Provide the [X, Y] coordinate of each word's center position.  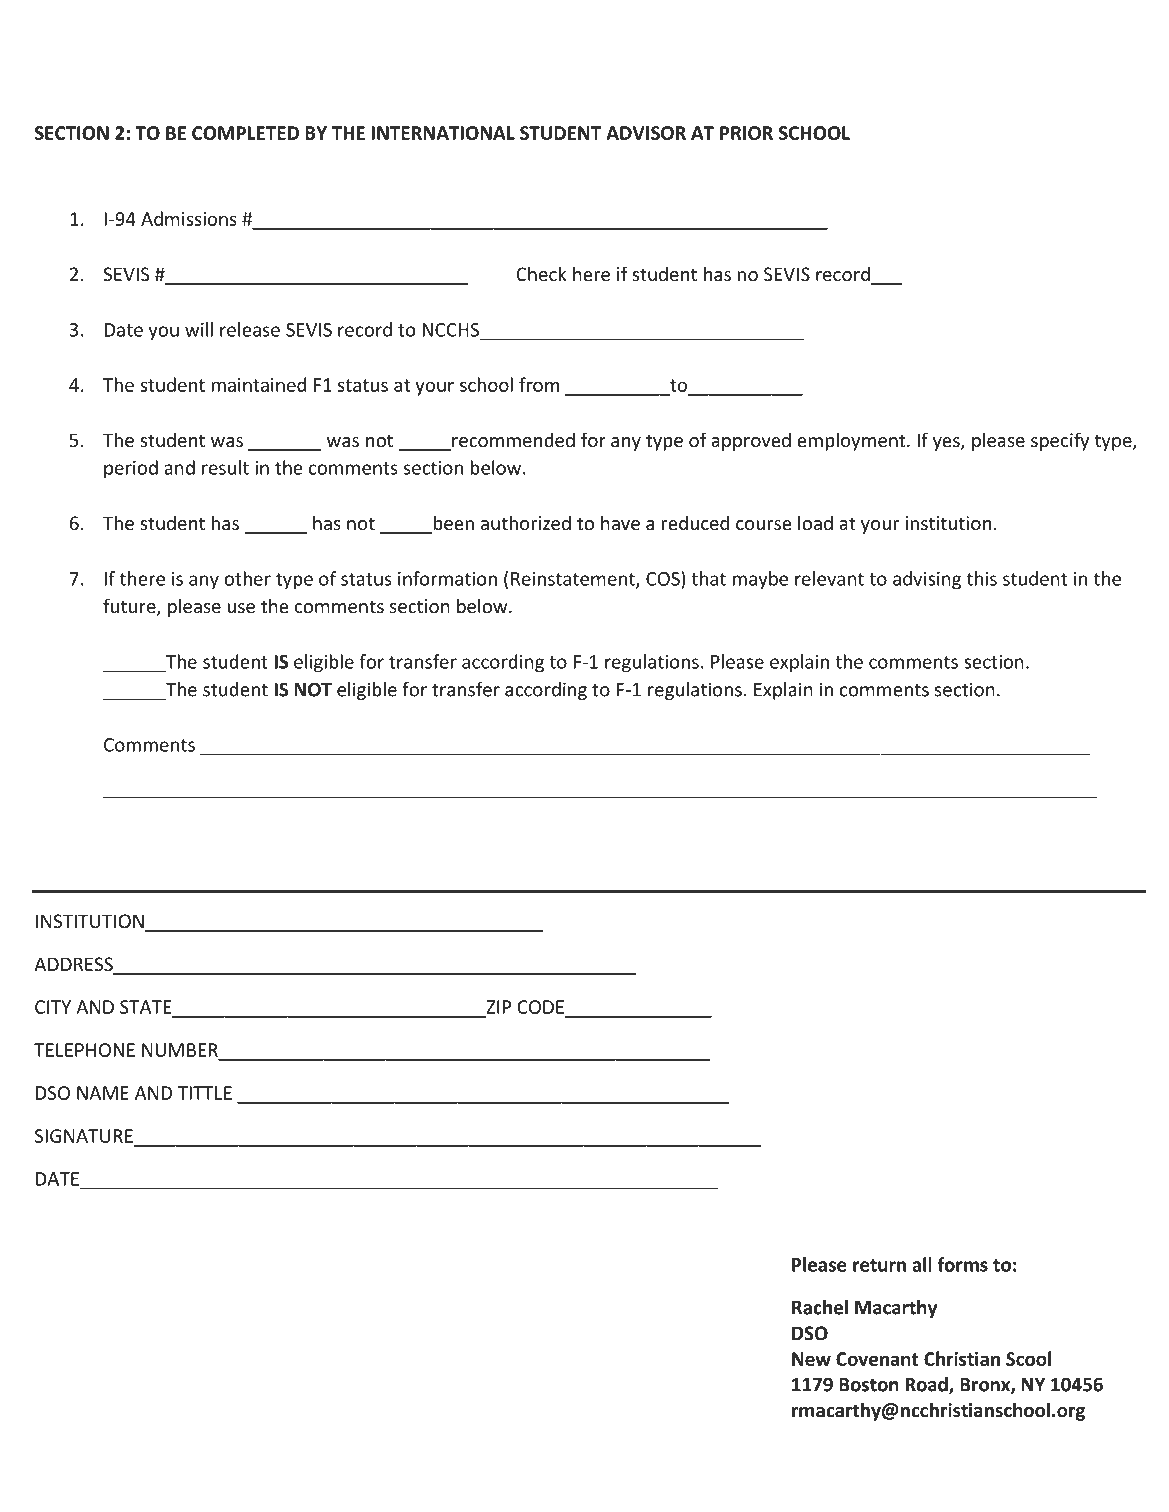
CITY [53, 1007]
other [247, 578]
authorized [526, 522]
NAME [103, 1093]
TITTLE [205, 1093]
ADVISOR [646, 133]
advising [927, 580]
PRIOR [746, 133]
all [922, 1264]
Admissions [189, 218]
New [811, 1359]
